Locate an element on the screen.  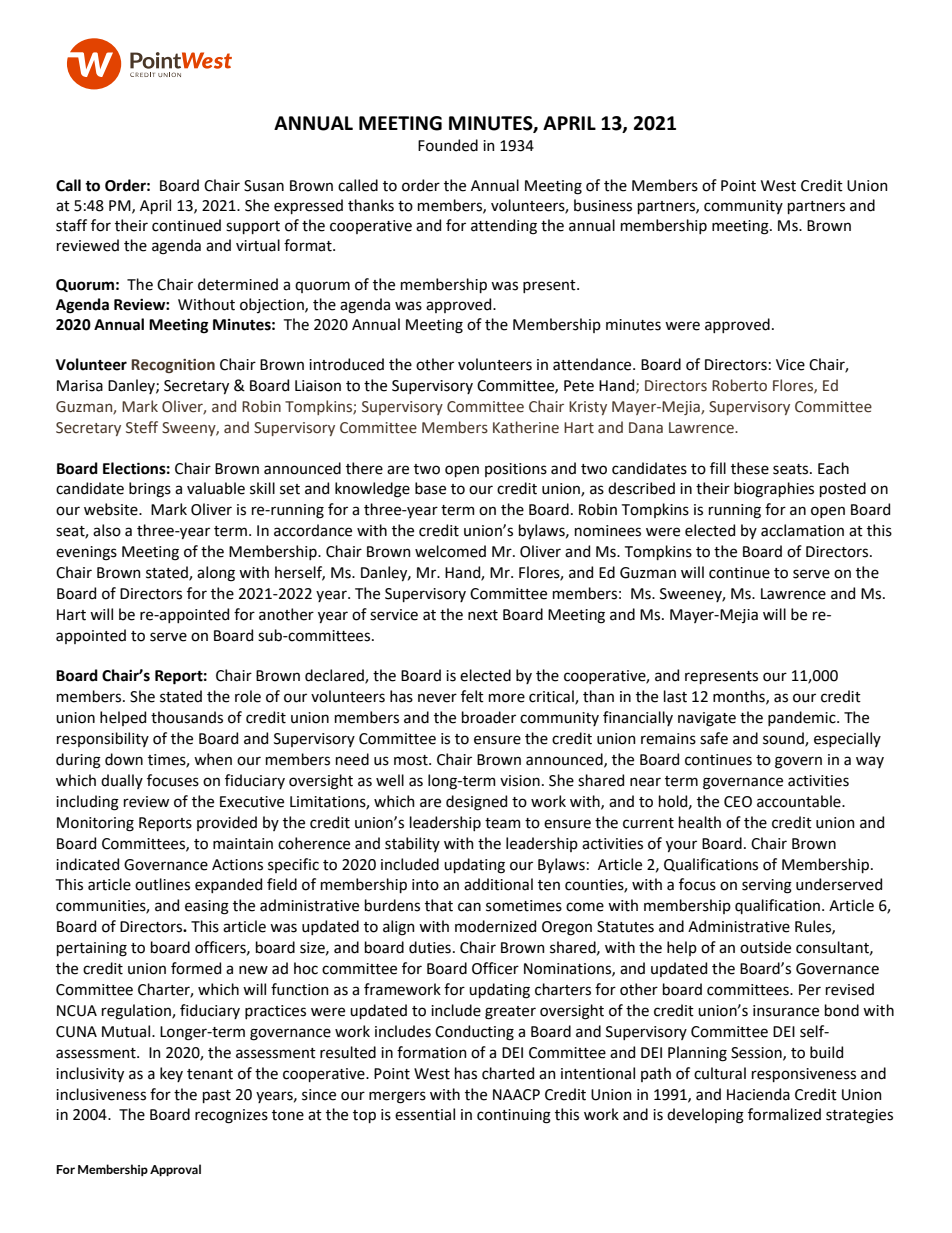
thousands is located at coordinates (187, 717).
